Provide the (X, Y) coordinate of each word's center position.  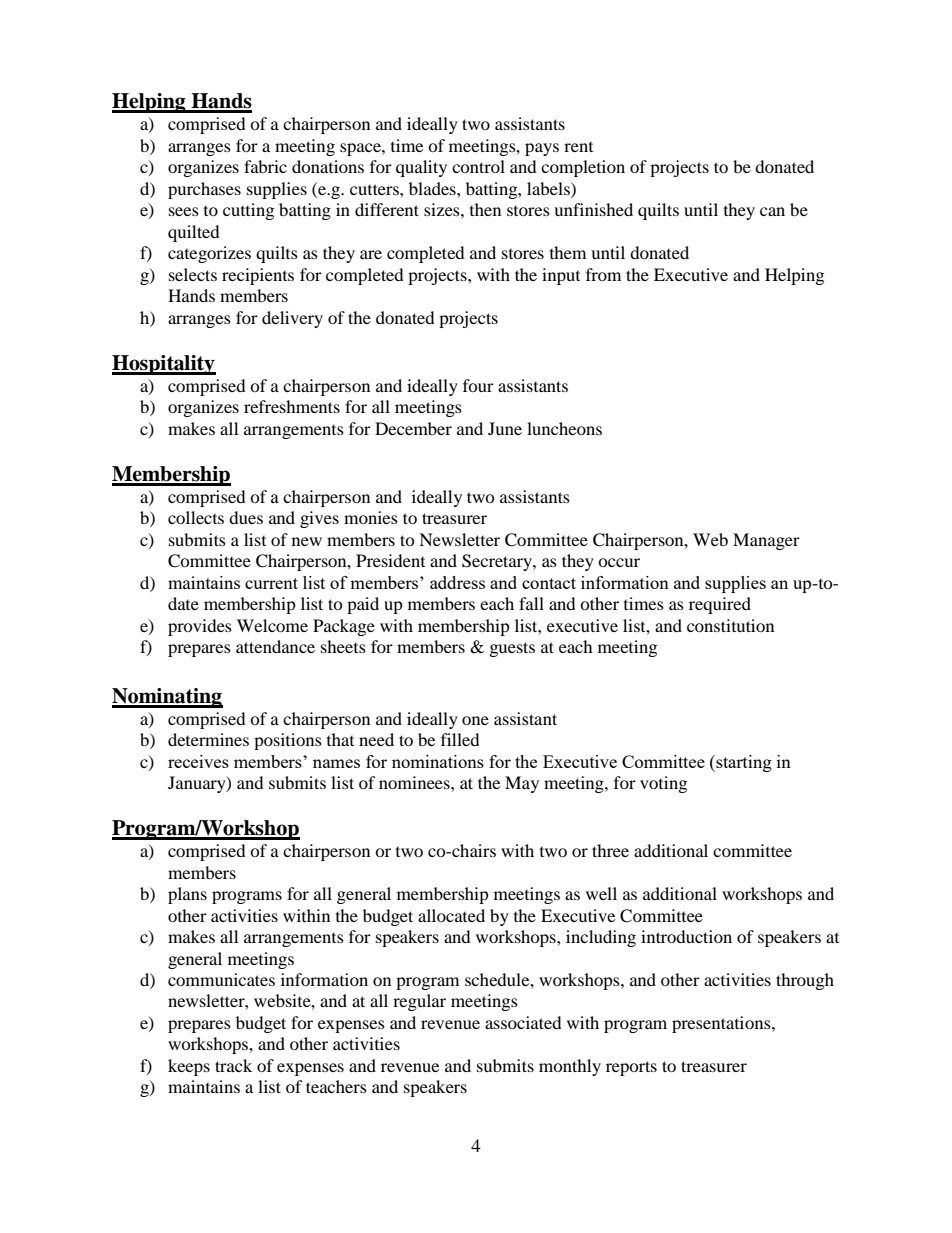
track (233, 1065)
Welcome (272, 625)
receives (198, 761)
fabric (265, 166)
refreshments (292, 406)
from (603, 274)
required (720, 605)
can (772, 211)
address (457, 582)
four (478, 385)
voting (663, 784)
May (522, 784)
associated (523, 1022)
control (478, 166)
